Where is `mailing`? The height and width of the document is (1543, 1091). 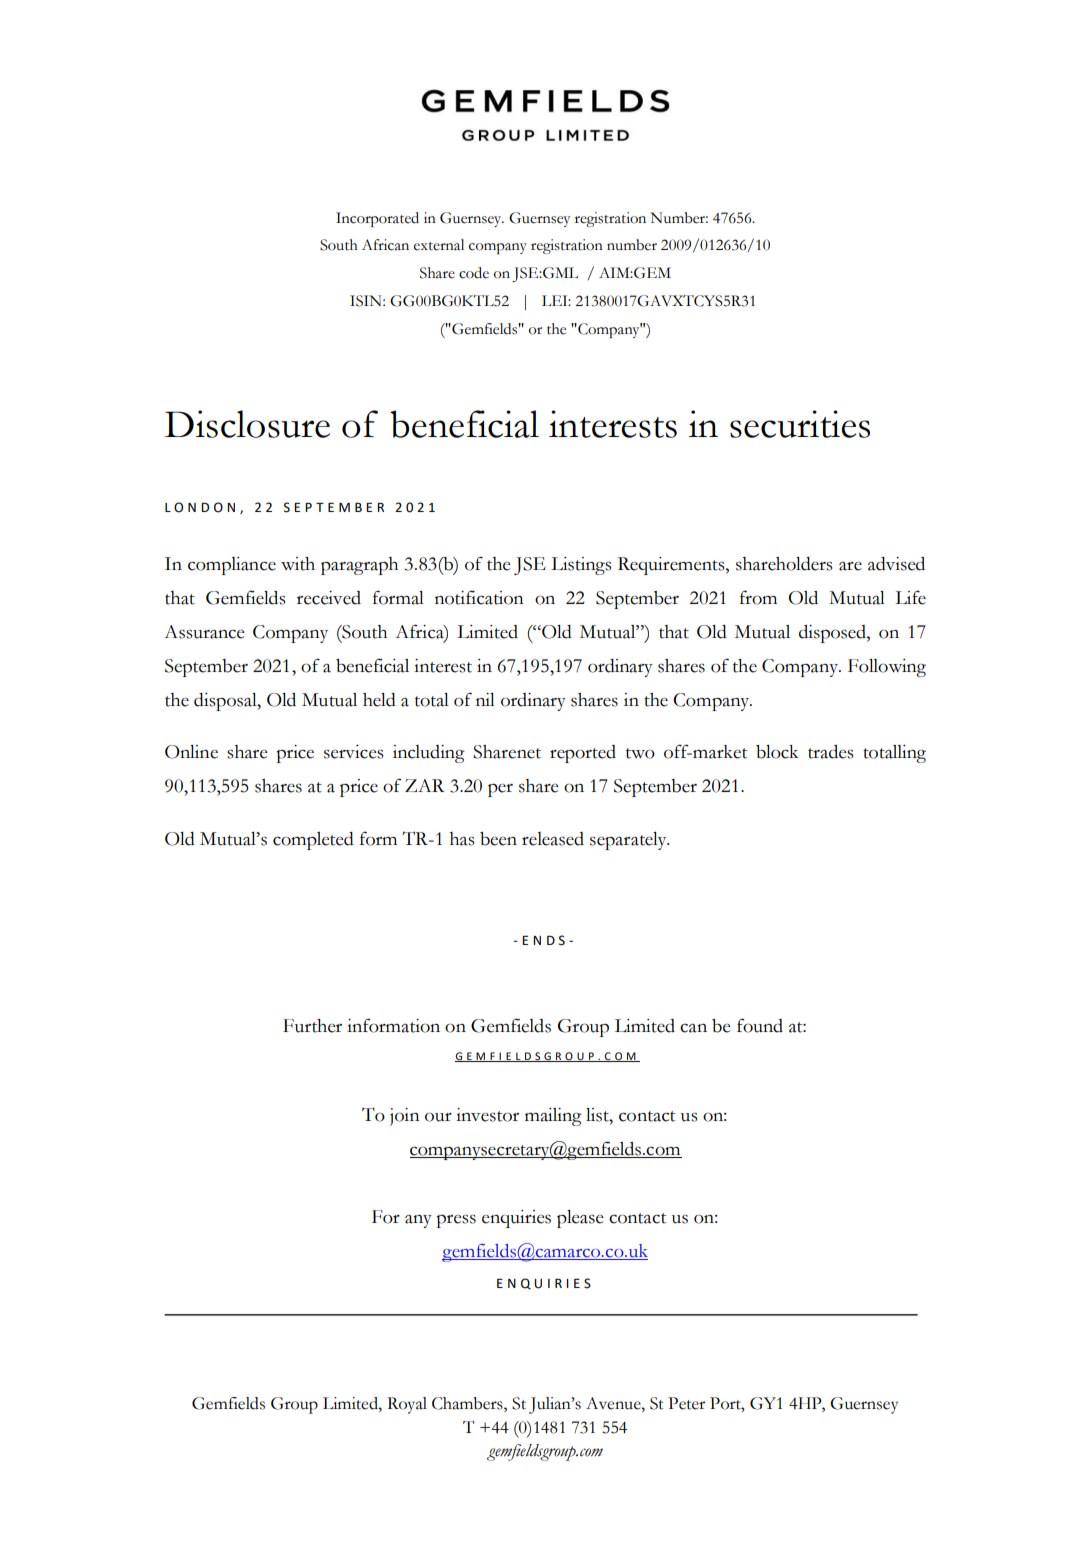 mailing is located at coordinates (553, 1117).
